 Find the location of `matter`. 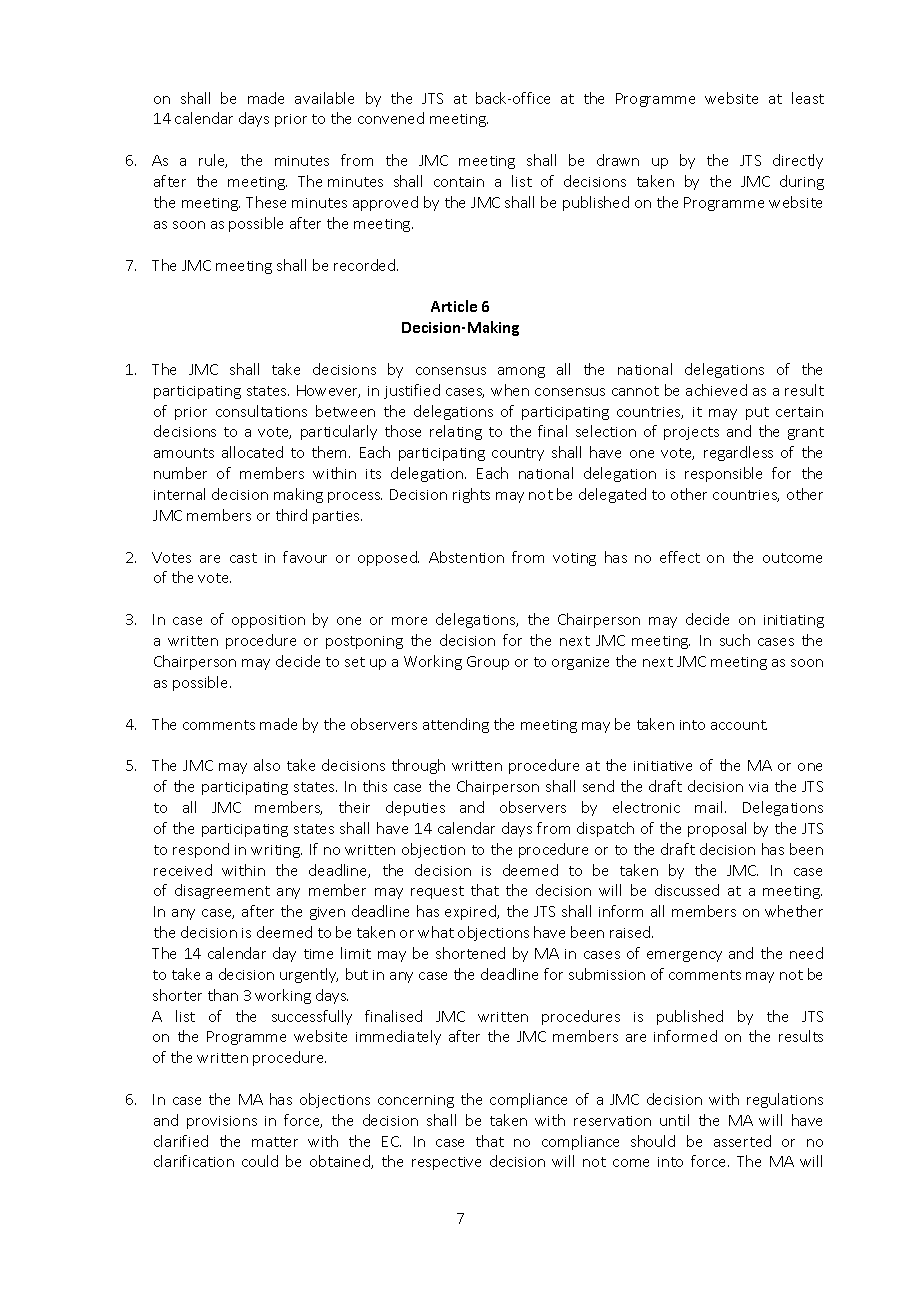

matter is located at coordinates (275, 1142).
